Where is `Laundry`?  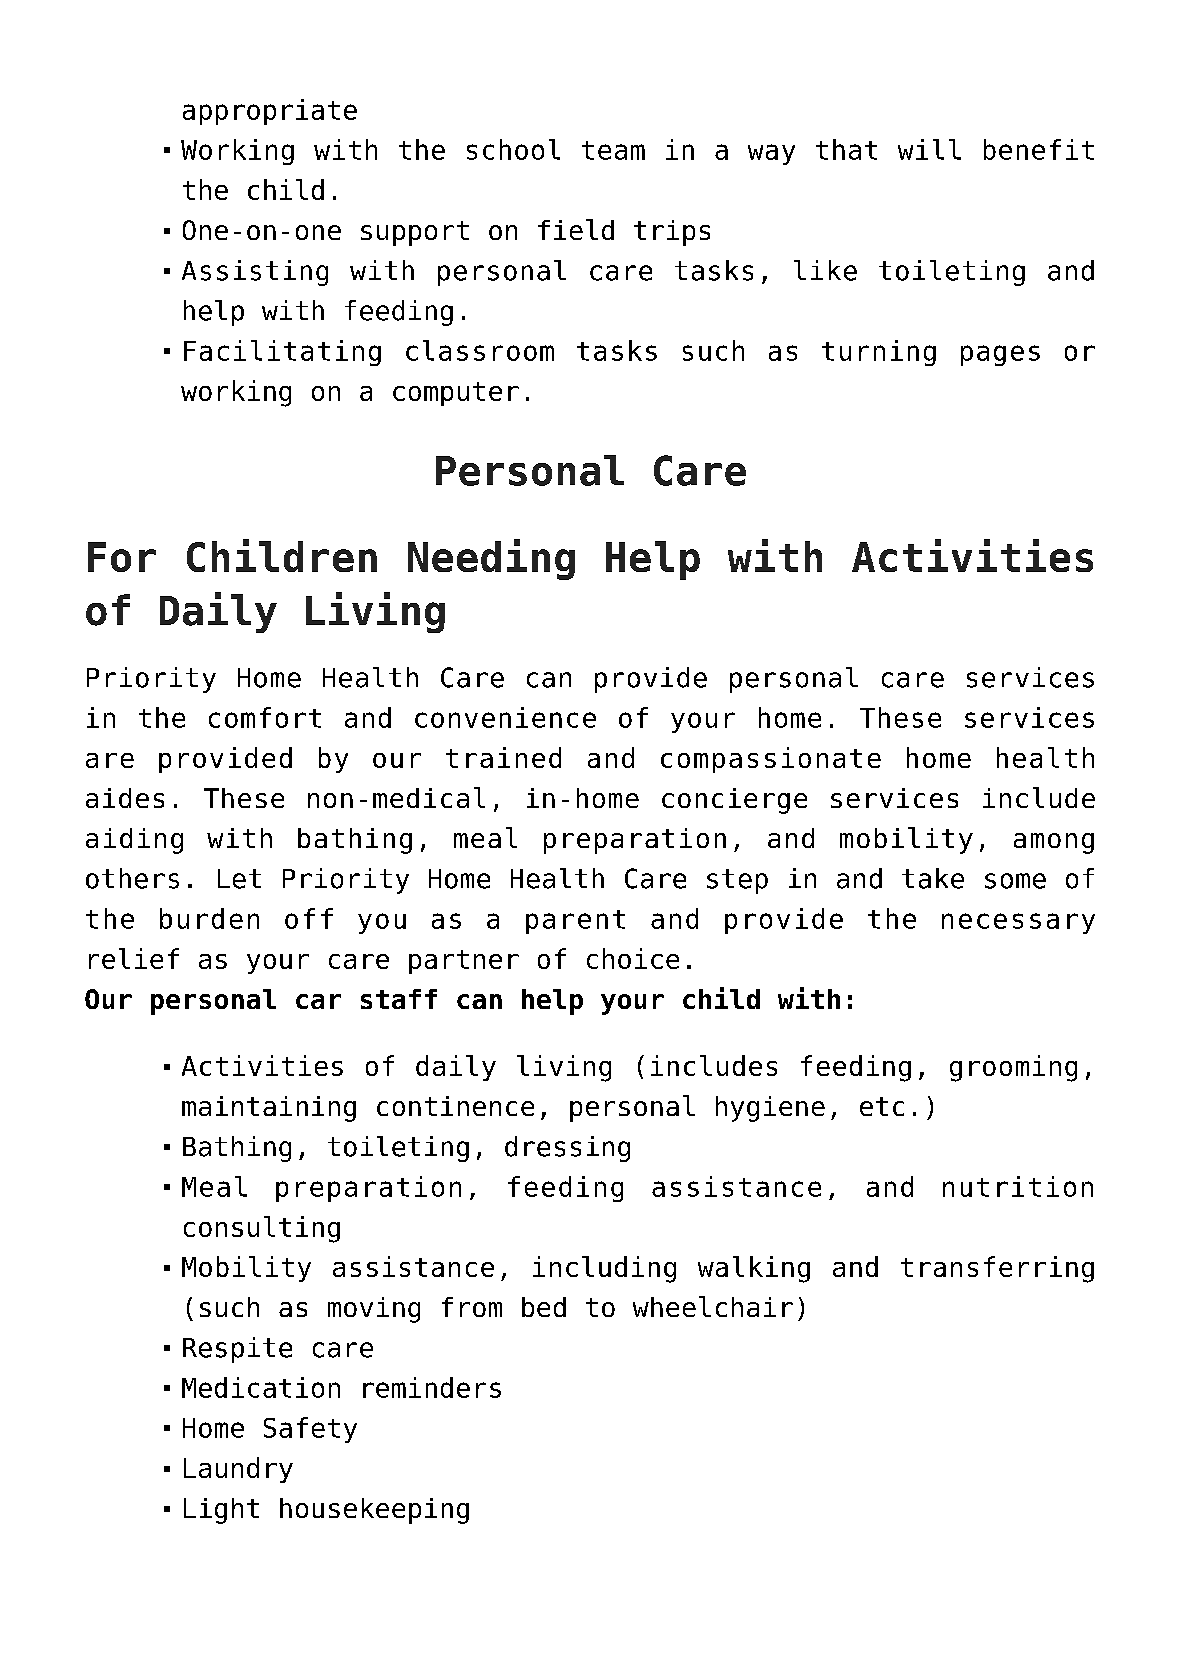
Laundry is located at coordinates (238, 1470).
